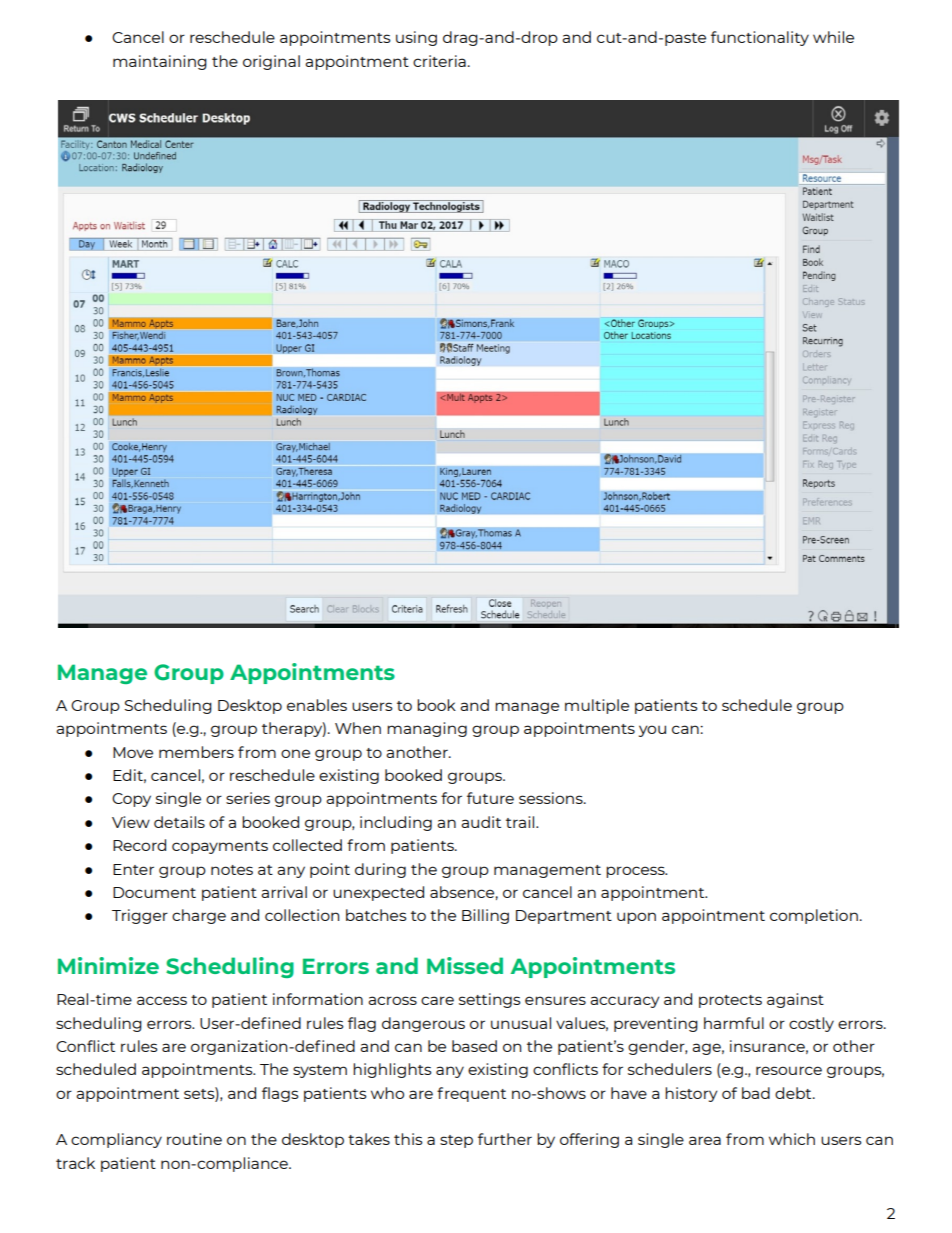 Image resolution: width=952 pixels, height=1233 pixels. I want to click on maintaining, so click(160, 62).
